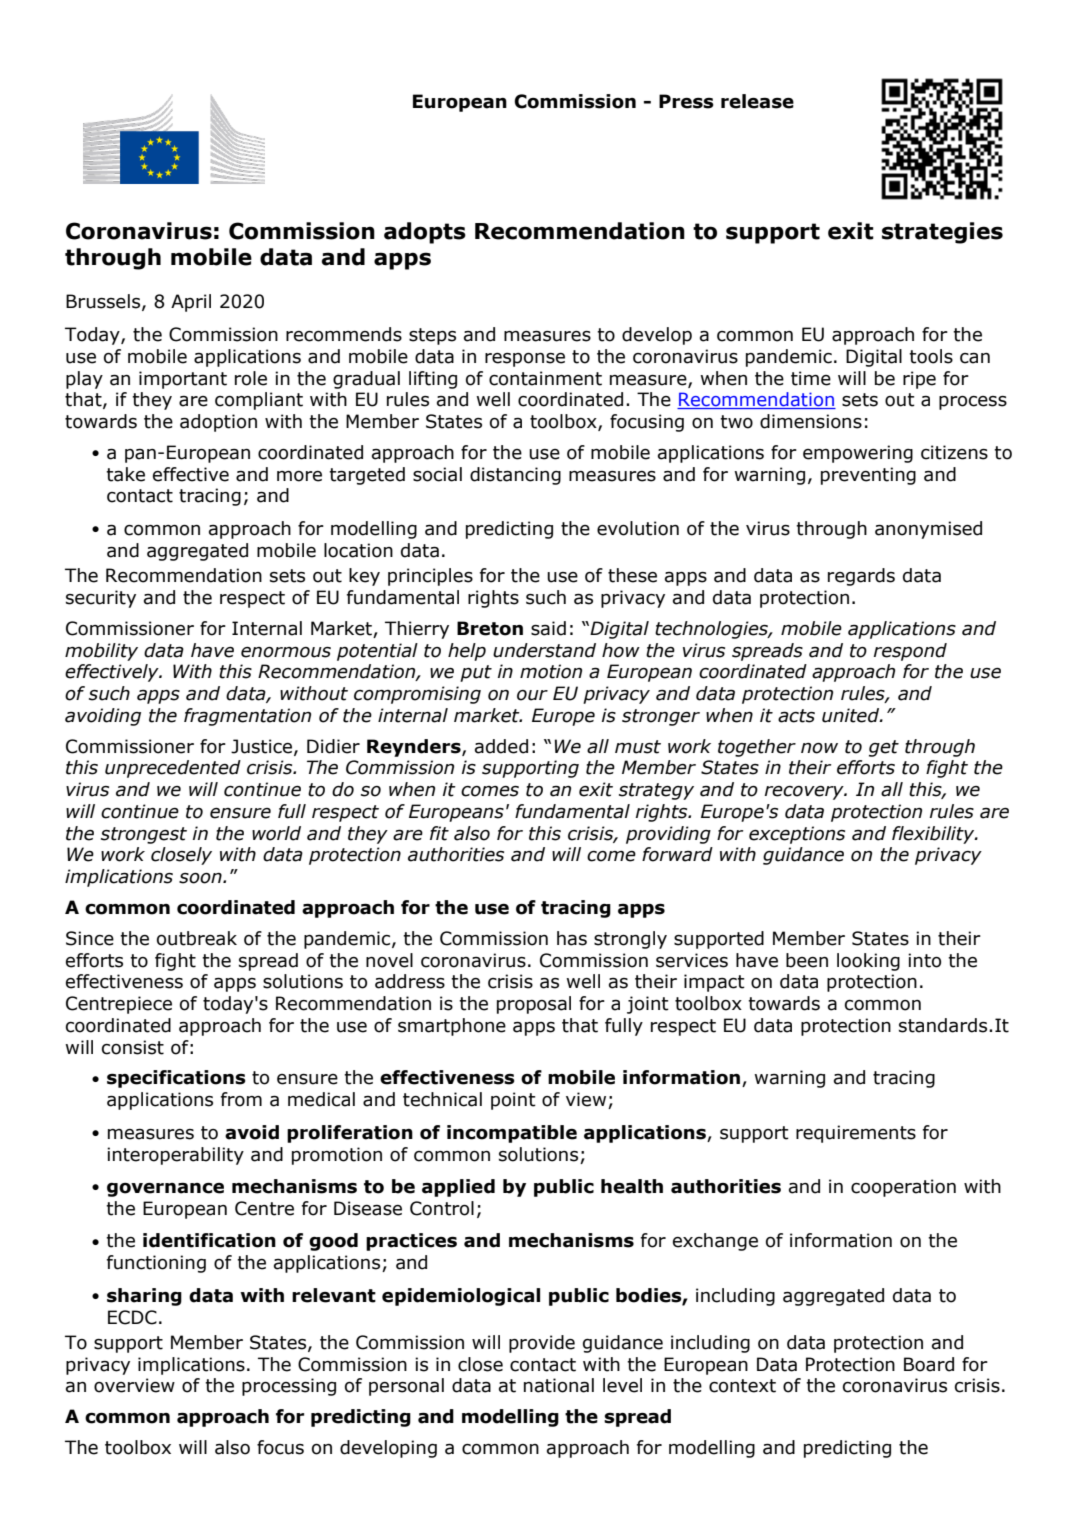 This screenshot has height=1525, width=1078. What do you see at coordinates (144, 1297) in the screenshot?
I see `sharing` at bounding box center [144, 1297].
